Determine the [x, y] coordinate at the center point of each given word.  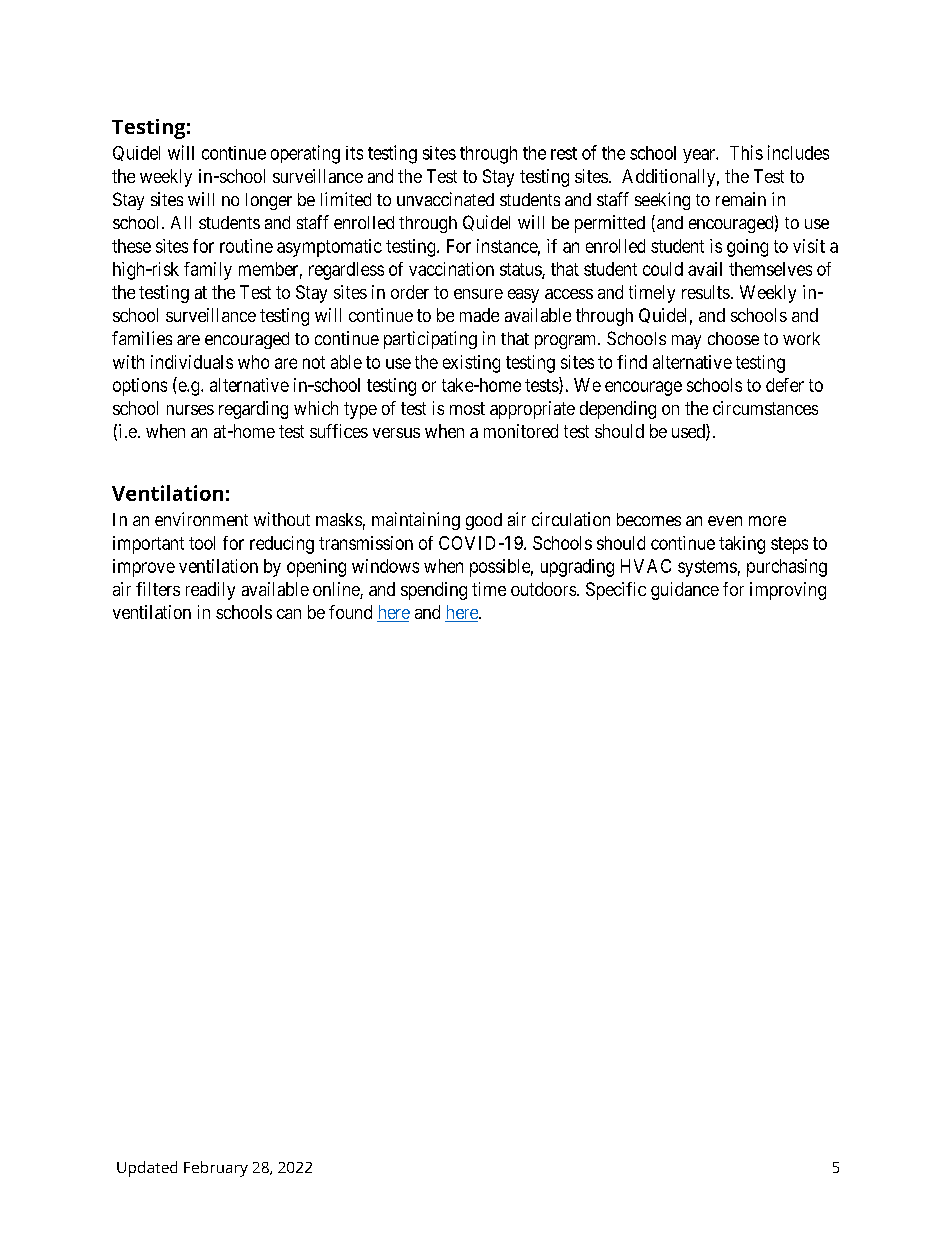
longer [269, 201]
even [725, 521]
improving [788, 591]
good [484, 521]
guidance [685, 591]
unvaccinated [445, 199]
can [289, 614]
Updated [147, 1169]
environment [201, 519]
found [350, 612]
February [216, 1169]
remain [741, 199]
